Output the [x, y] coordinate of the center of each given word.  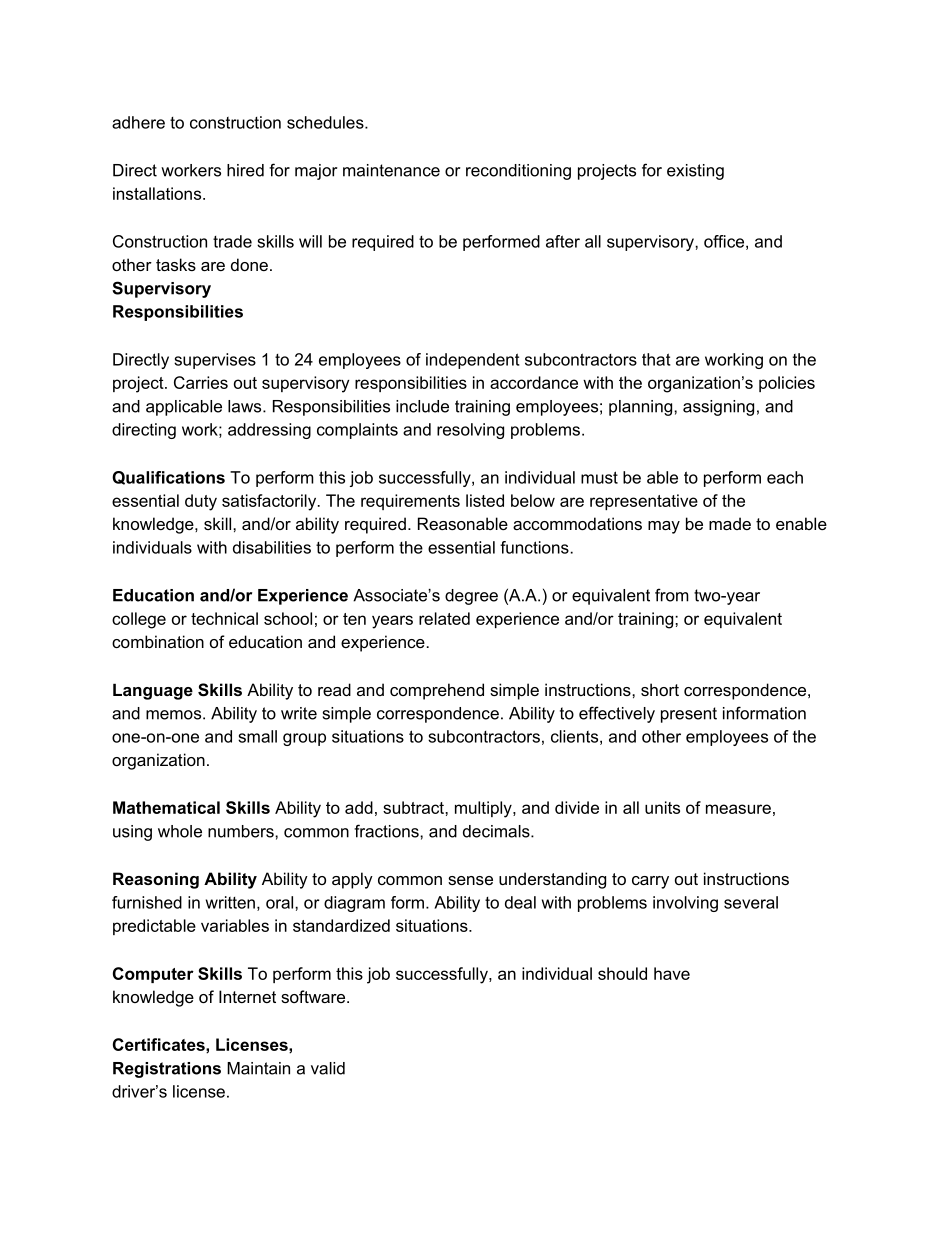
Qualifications [168, 478]
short [660, 689]
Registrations [167, 1070]
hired [245, 170]
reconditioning [518, 172]
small [257, 736]
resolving [470, 431]
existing [695, 172]
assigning [718, 408]
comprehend [437, 691]
